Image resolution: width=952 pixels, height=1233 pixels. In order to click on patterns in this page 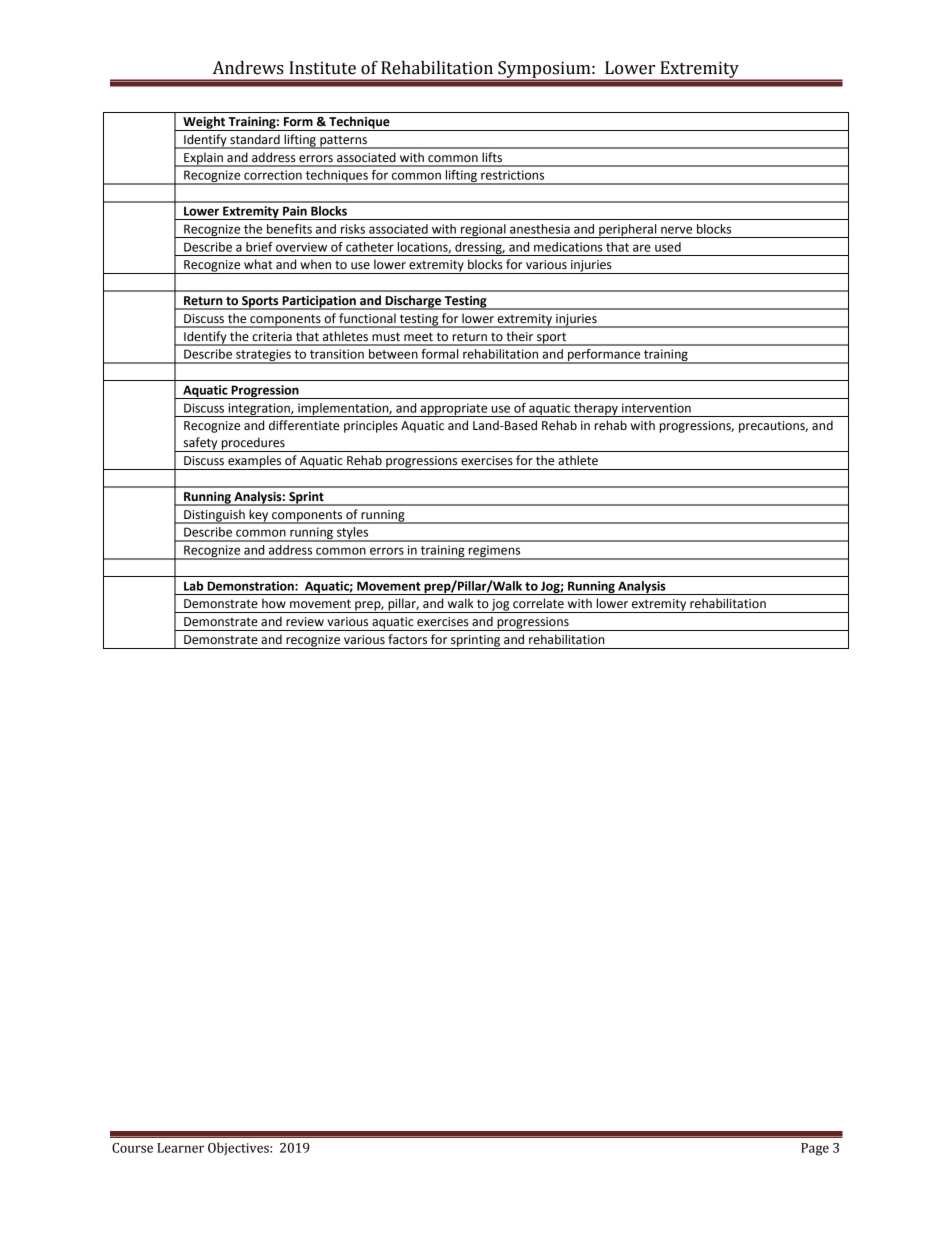, I will do `click(343, 142)`.
